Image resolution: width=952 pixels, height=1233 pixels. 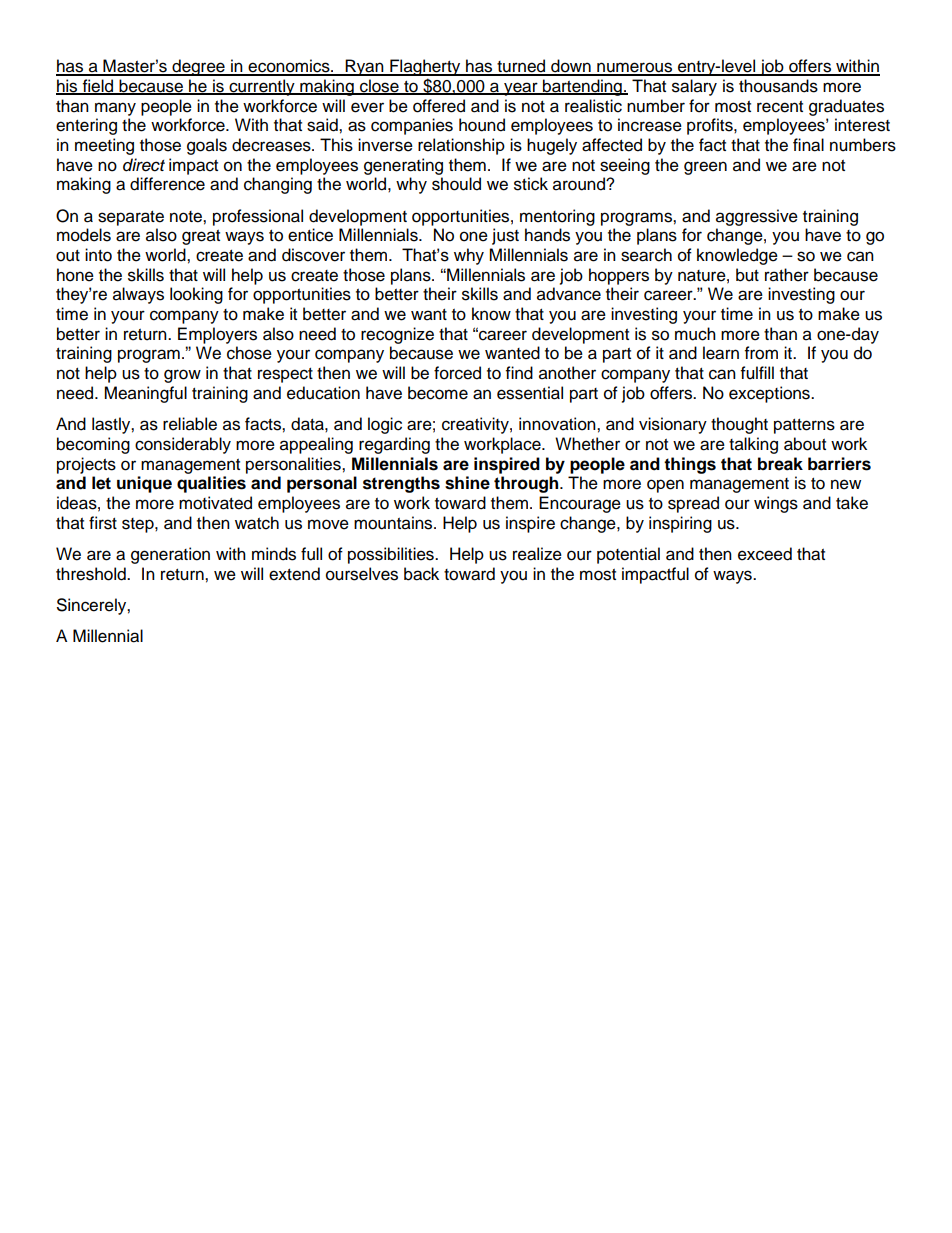 What do you see at coordinates (456, 184) in the image?
I see `should` at bounding box center [456, 184].
